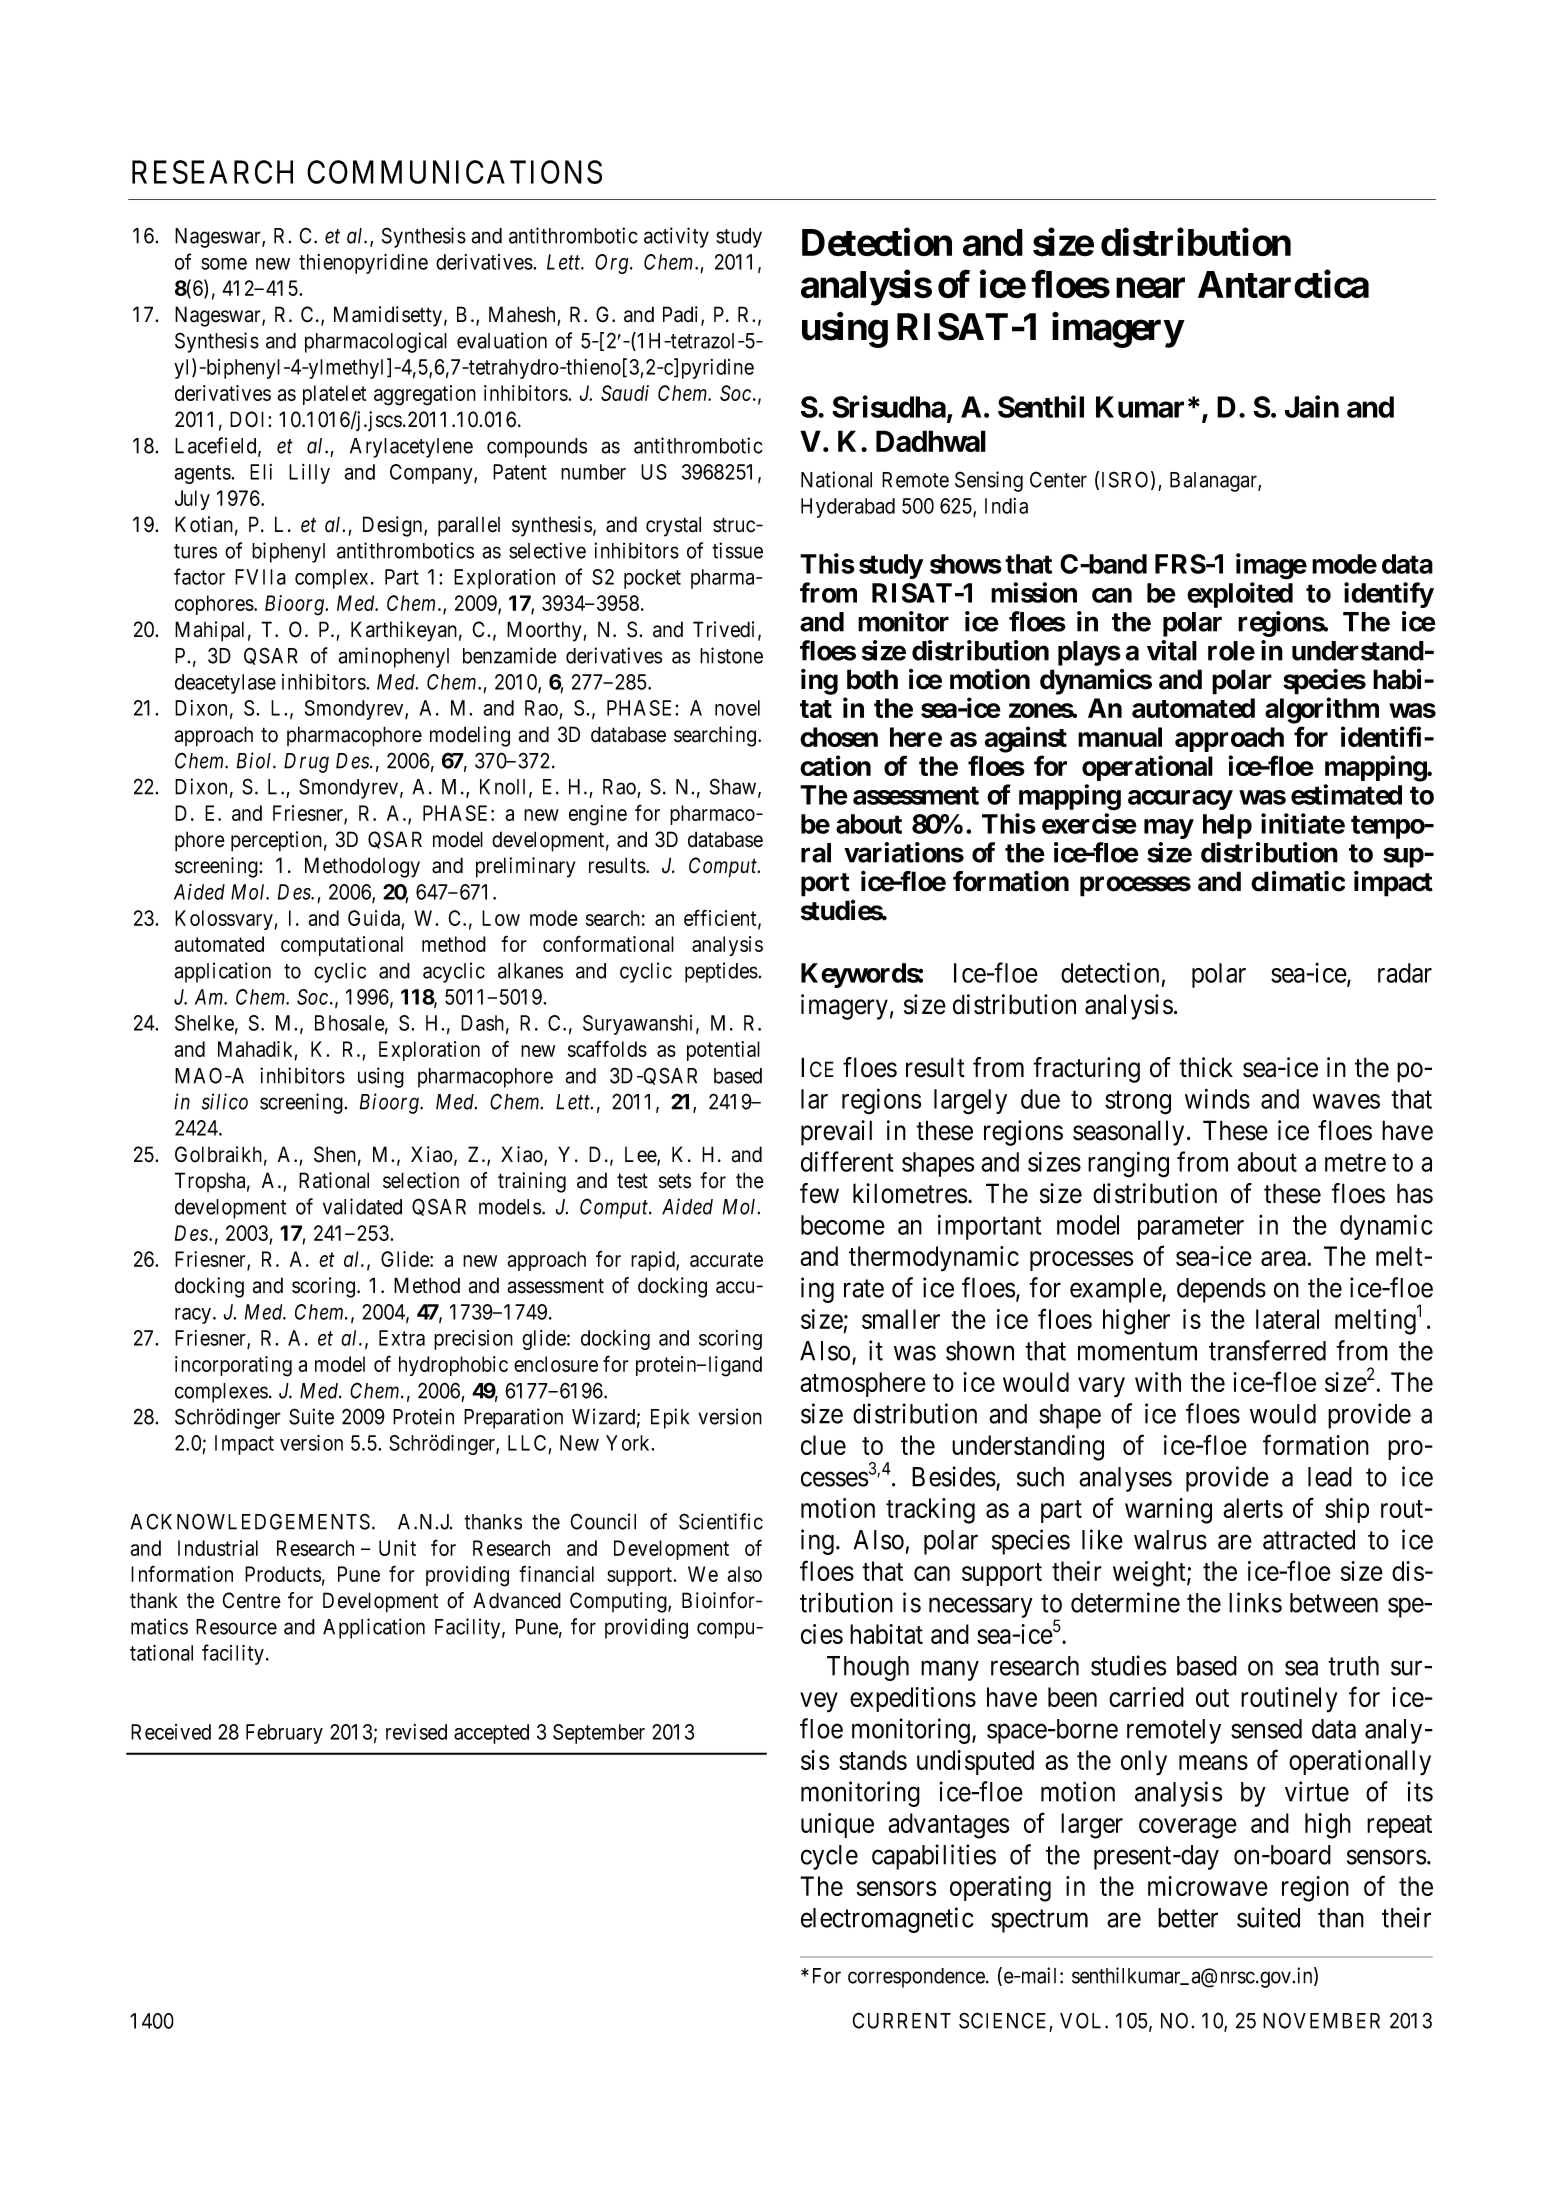 This screenshot has height=2210, width=1562. Describe the element at coordinates (682, 315) in the screenshot. I see `Padi` at that location.
